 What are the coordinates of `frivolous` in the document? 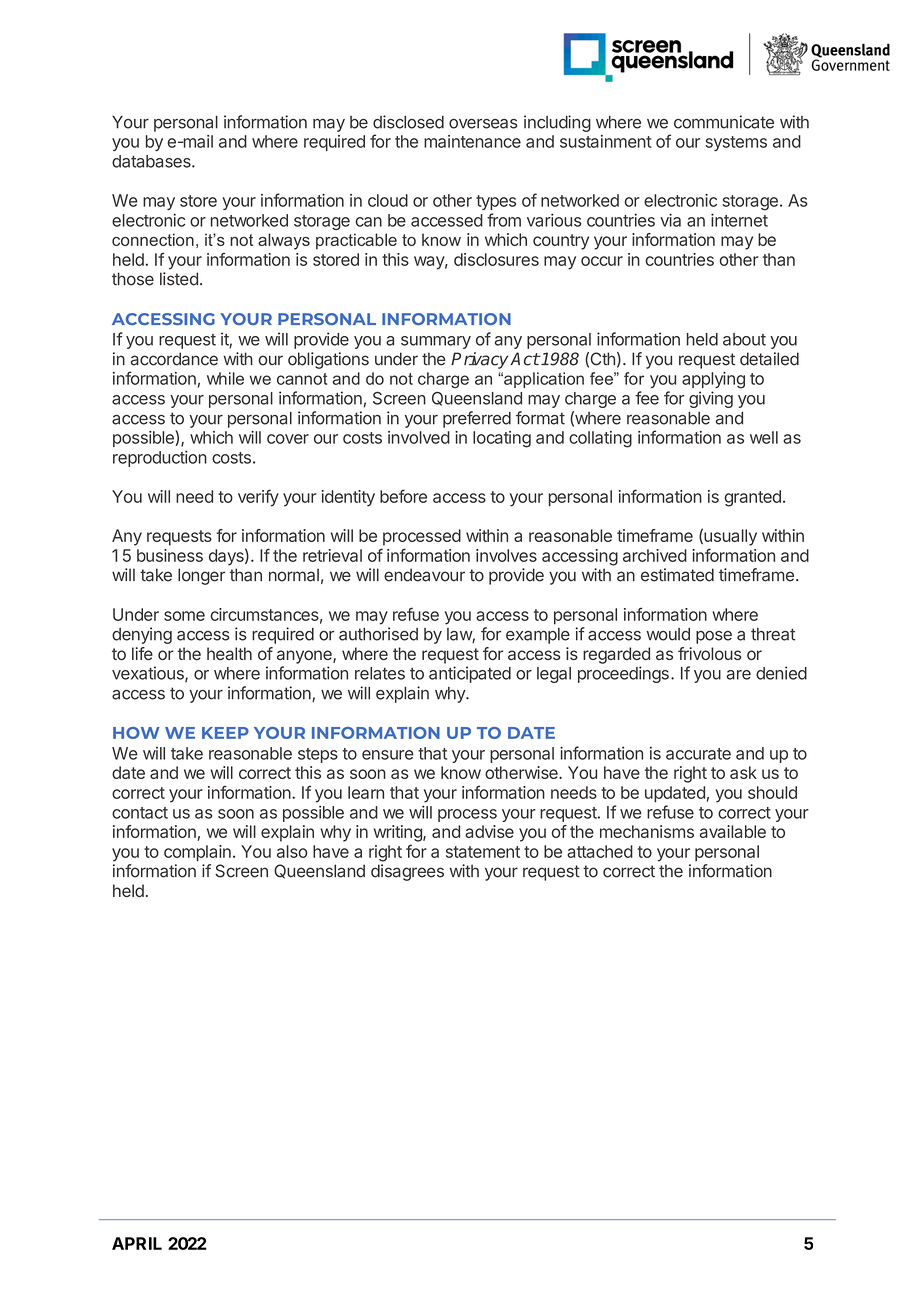 It's located at (710, 653).
